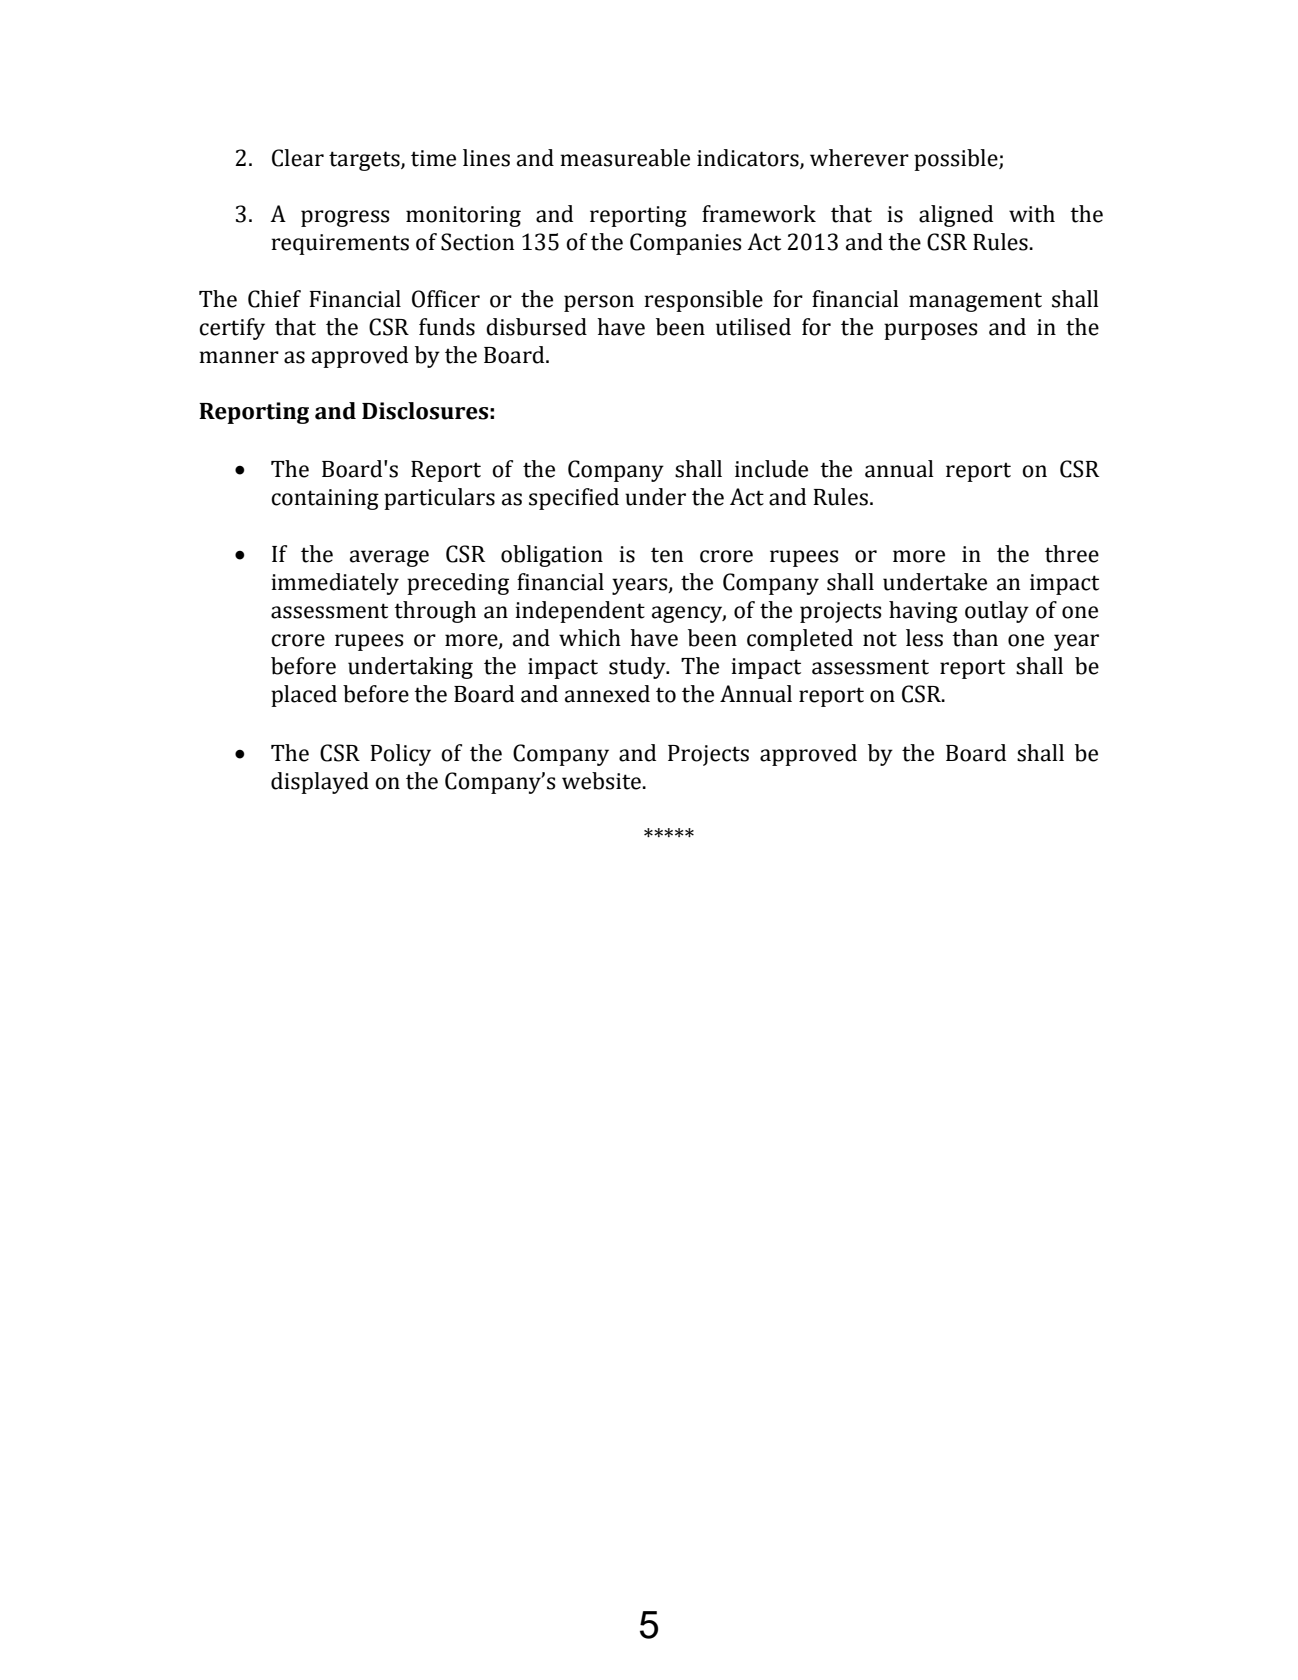 The width and height of the image is (1298, 1680). What do you see at coordinates (574, 499) in the image?
I see `specified` at bounding box center [574, 499].
